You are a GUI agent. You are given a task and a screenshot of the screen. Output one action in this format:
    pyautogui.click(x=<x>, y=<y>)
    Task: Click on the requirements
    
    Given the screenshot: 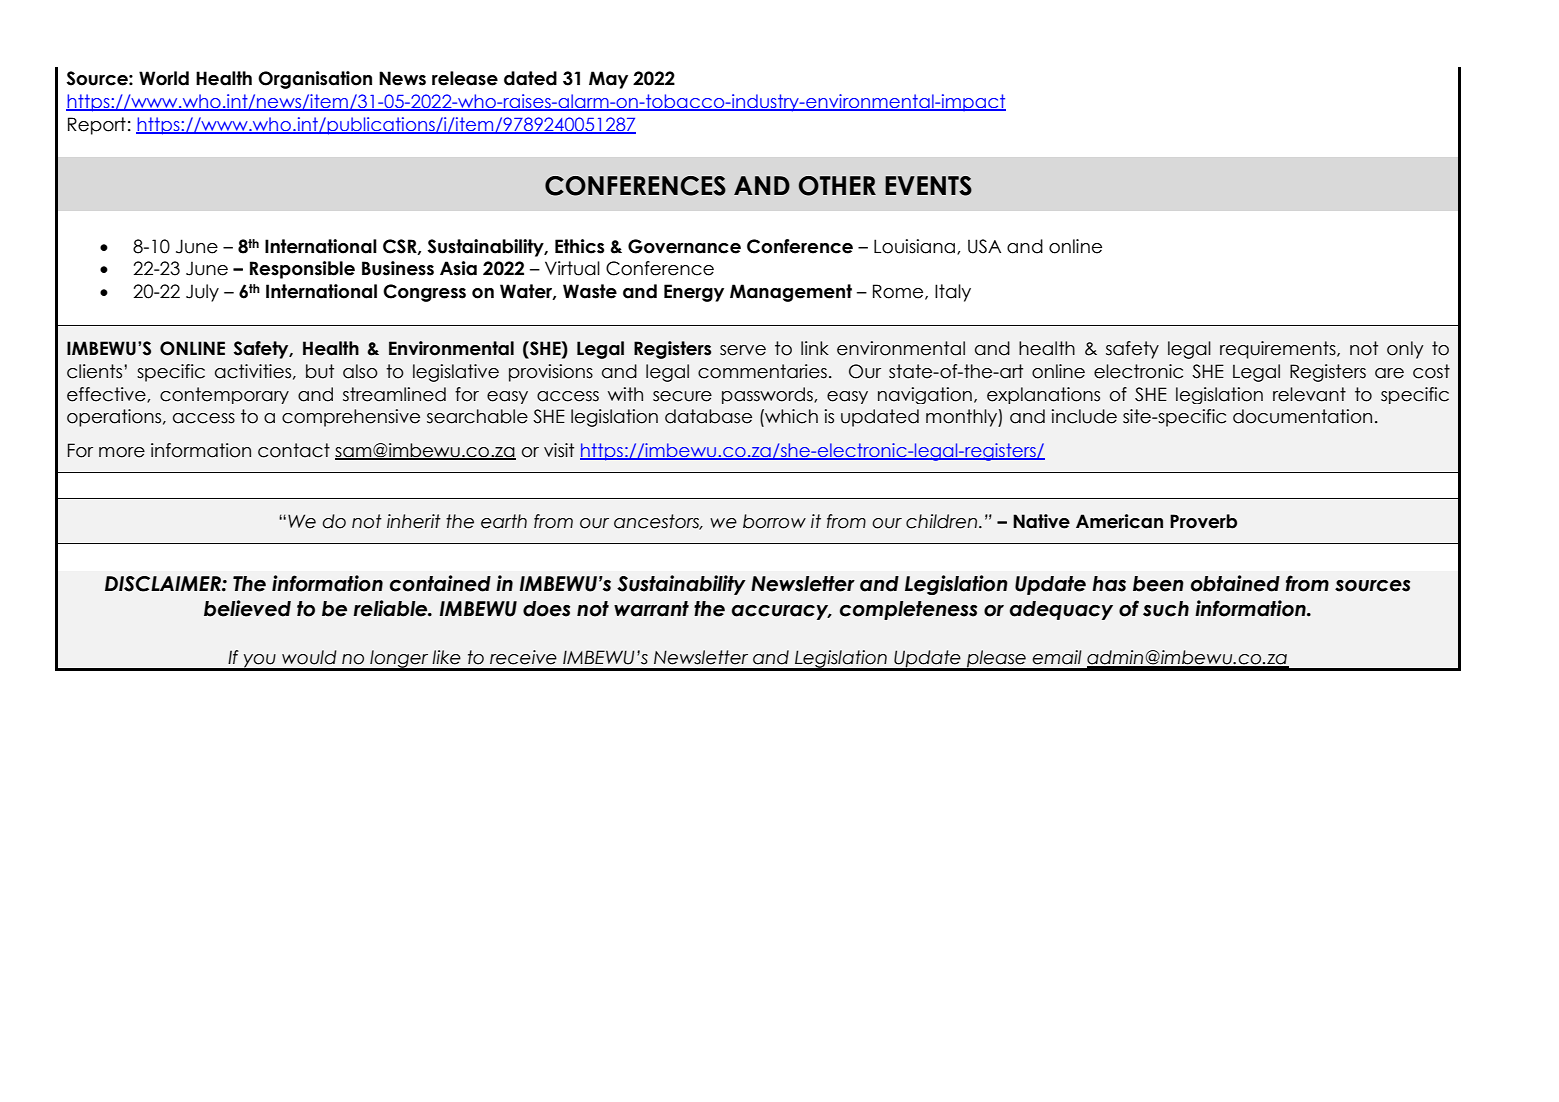 What is the action you would take?
    pyautogui.click(x=1279, y=350)
